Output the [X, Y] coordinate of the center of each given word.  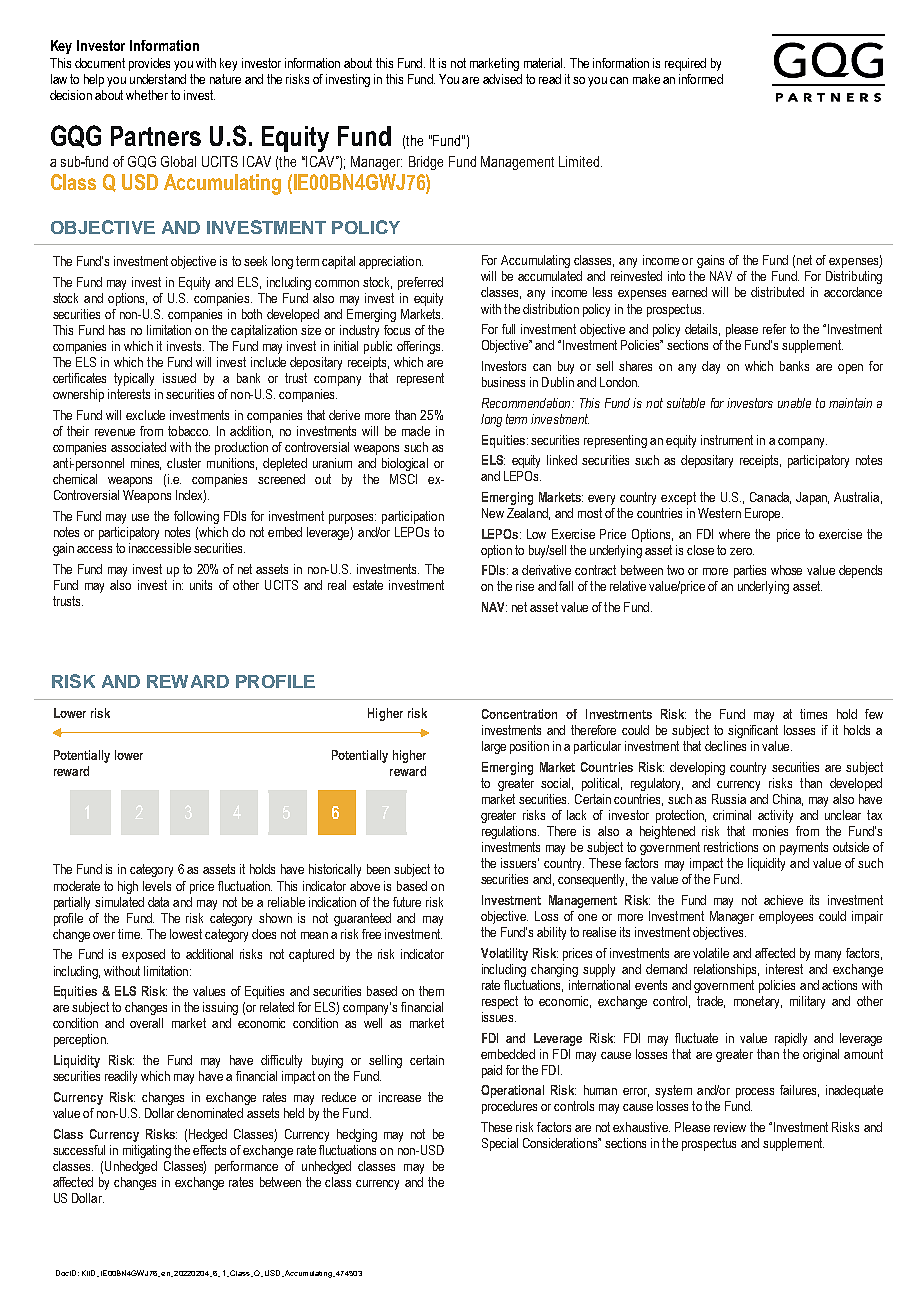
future [407, 902]
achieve [783, 900]
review [730, 1127]
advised [502, 79]
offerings [420, 347]
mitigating [147, 1151]
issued [179, 378]
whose [786, 570]
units [201, 585]
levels [157, 886]
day [711, 367]
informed [701, 79]
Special [500, 1144]
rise [525, 586]
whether [147, 95]
